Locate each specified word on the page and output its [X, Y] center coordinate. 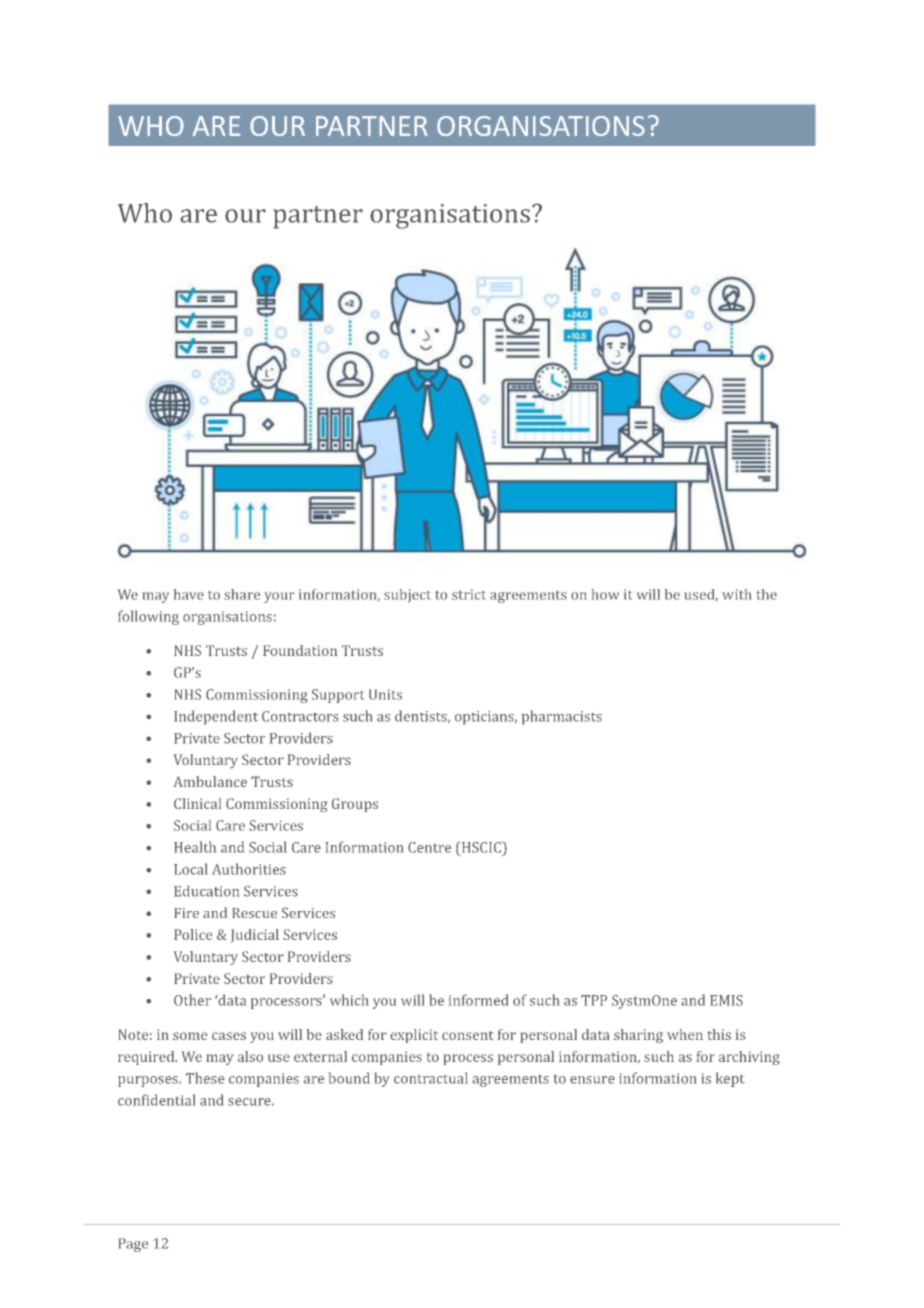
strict [469, 594]
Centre [429, 847]
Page [133, 1245]
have [189, 594]
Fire [186, 913]
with [737, 594]
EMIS [726, 1000]
